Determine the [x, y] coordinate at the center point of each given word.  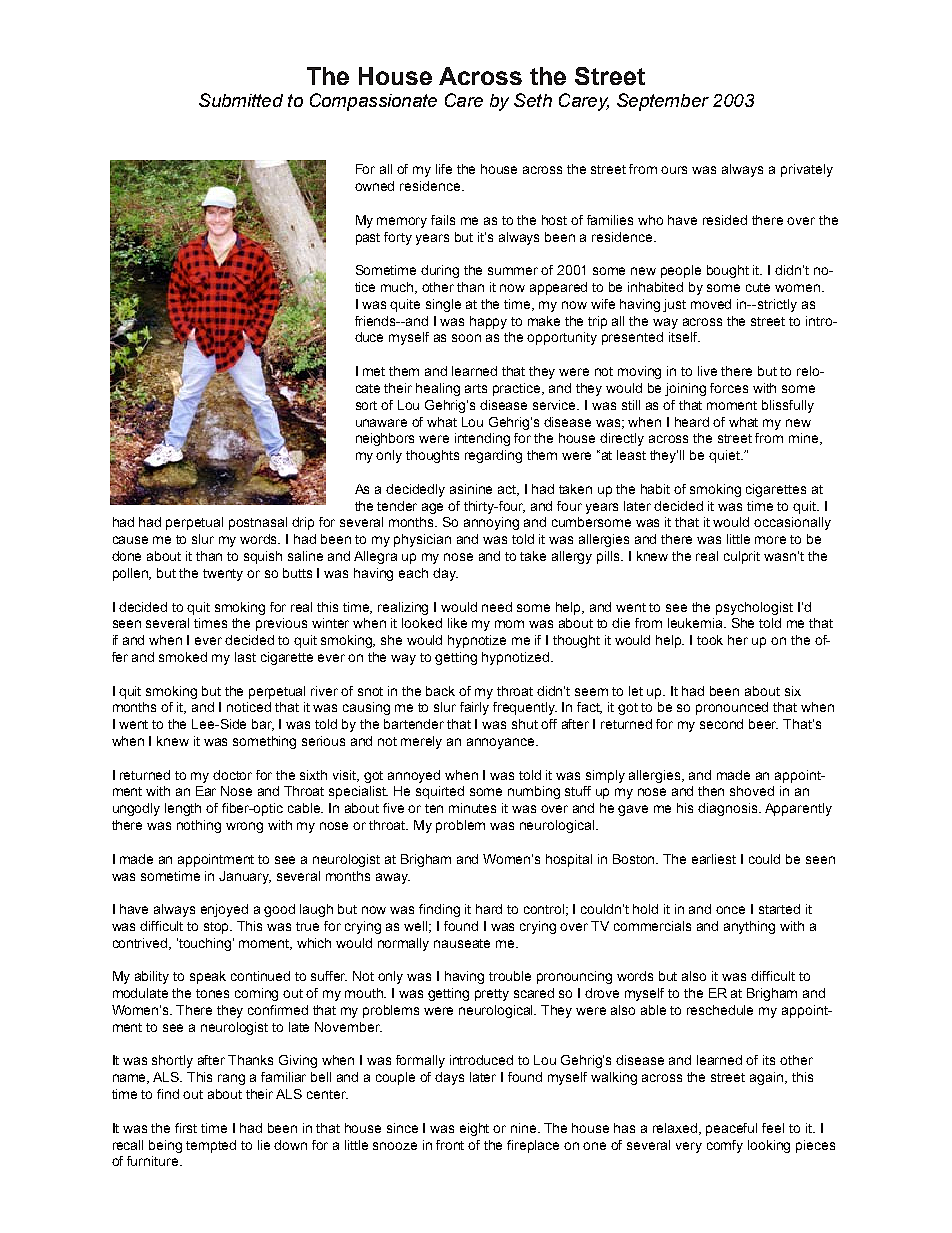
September [663, 102]
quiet [725, 456]
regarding [493, 456]
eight [474, 1129]
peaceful [731, 1129]
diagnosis [729, 809]
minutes [472, 808]
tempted [211, 1146]
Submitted [241, 100]
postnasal [258, 523]
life [444, 169]
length [183, 809]
